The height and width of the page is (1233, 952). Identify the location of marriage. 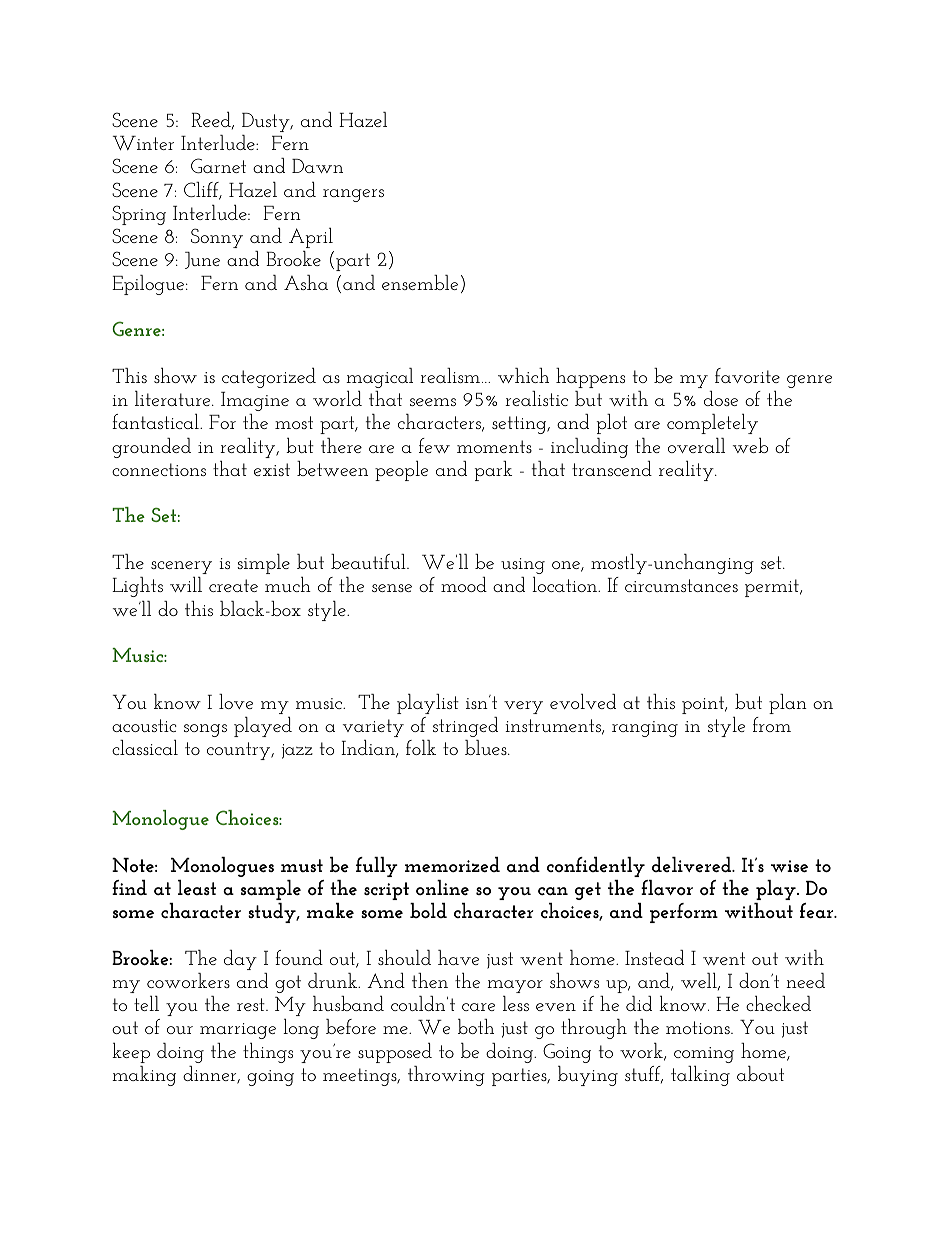
(238, 1031).
